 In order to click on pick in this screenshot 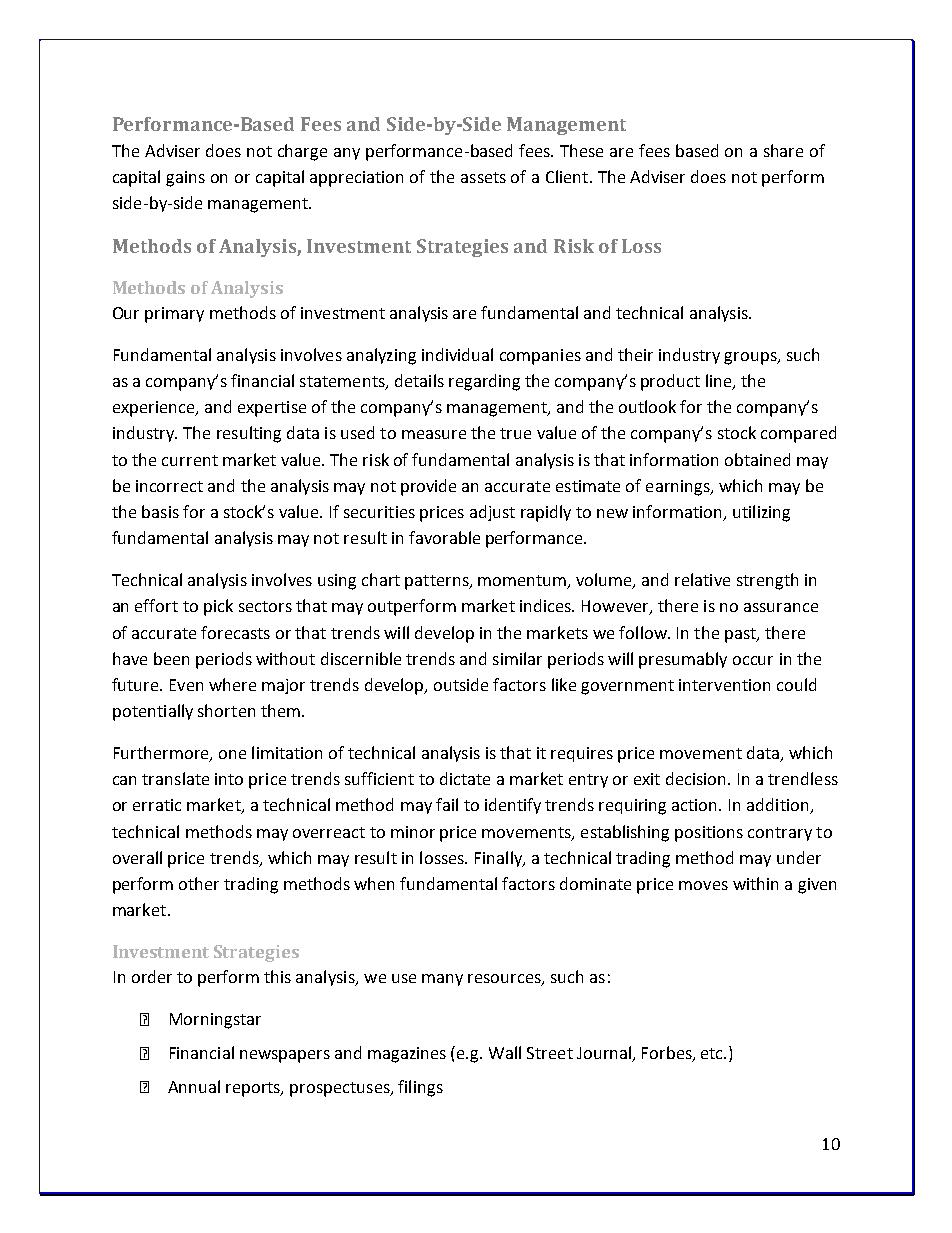, I will do `click(218, 607)`.
